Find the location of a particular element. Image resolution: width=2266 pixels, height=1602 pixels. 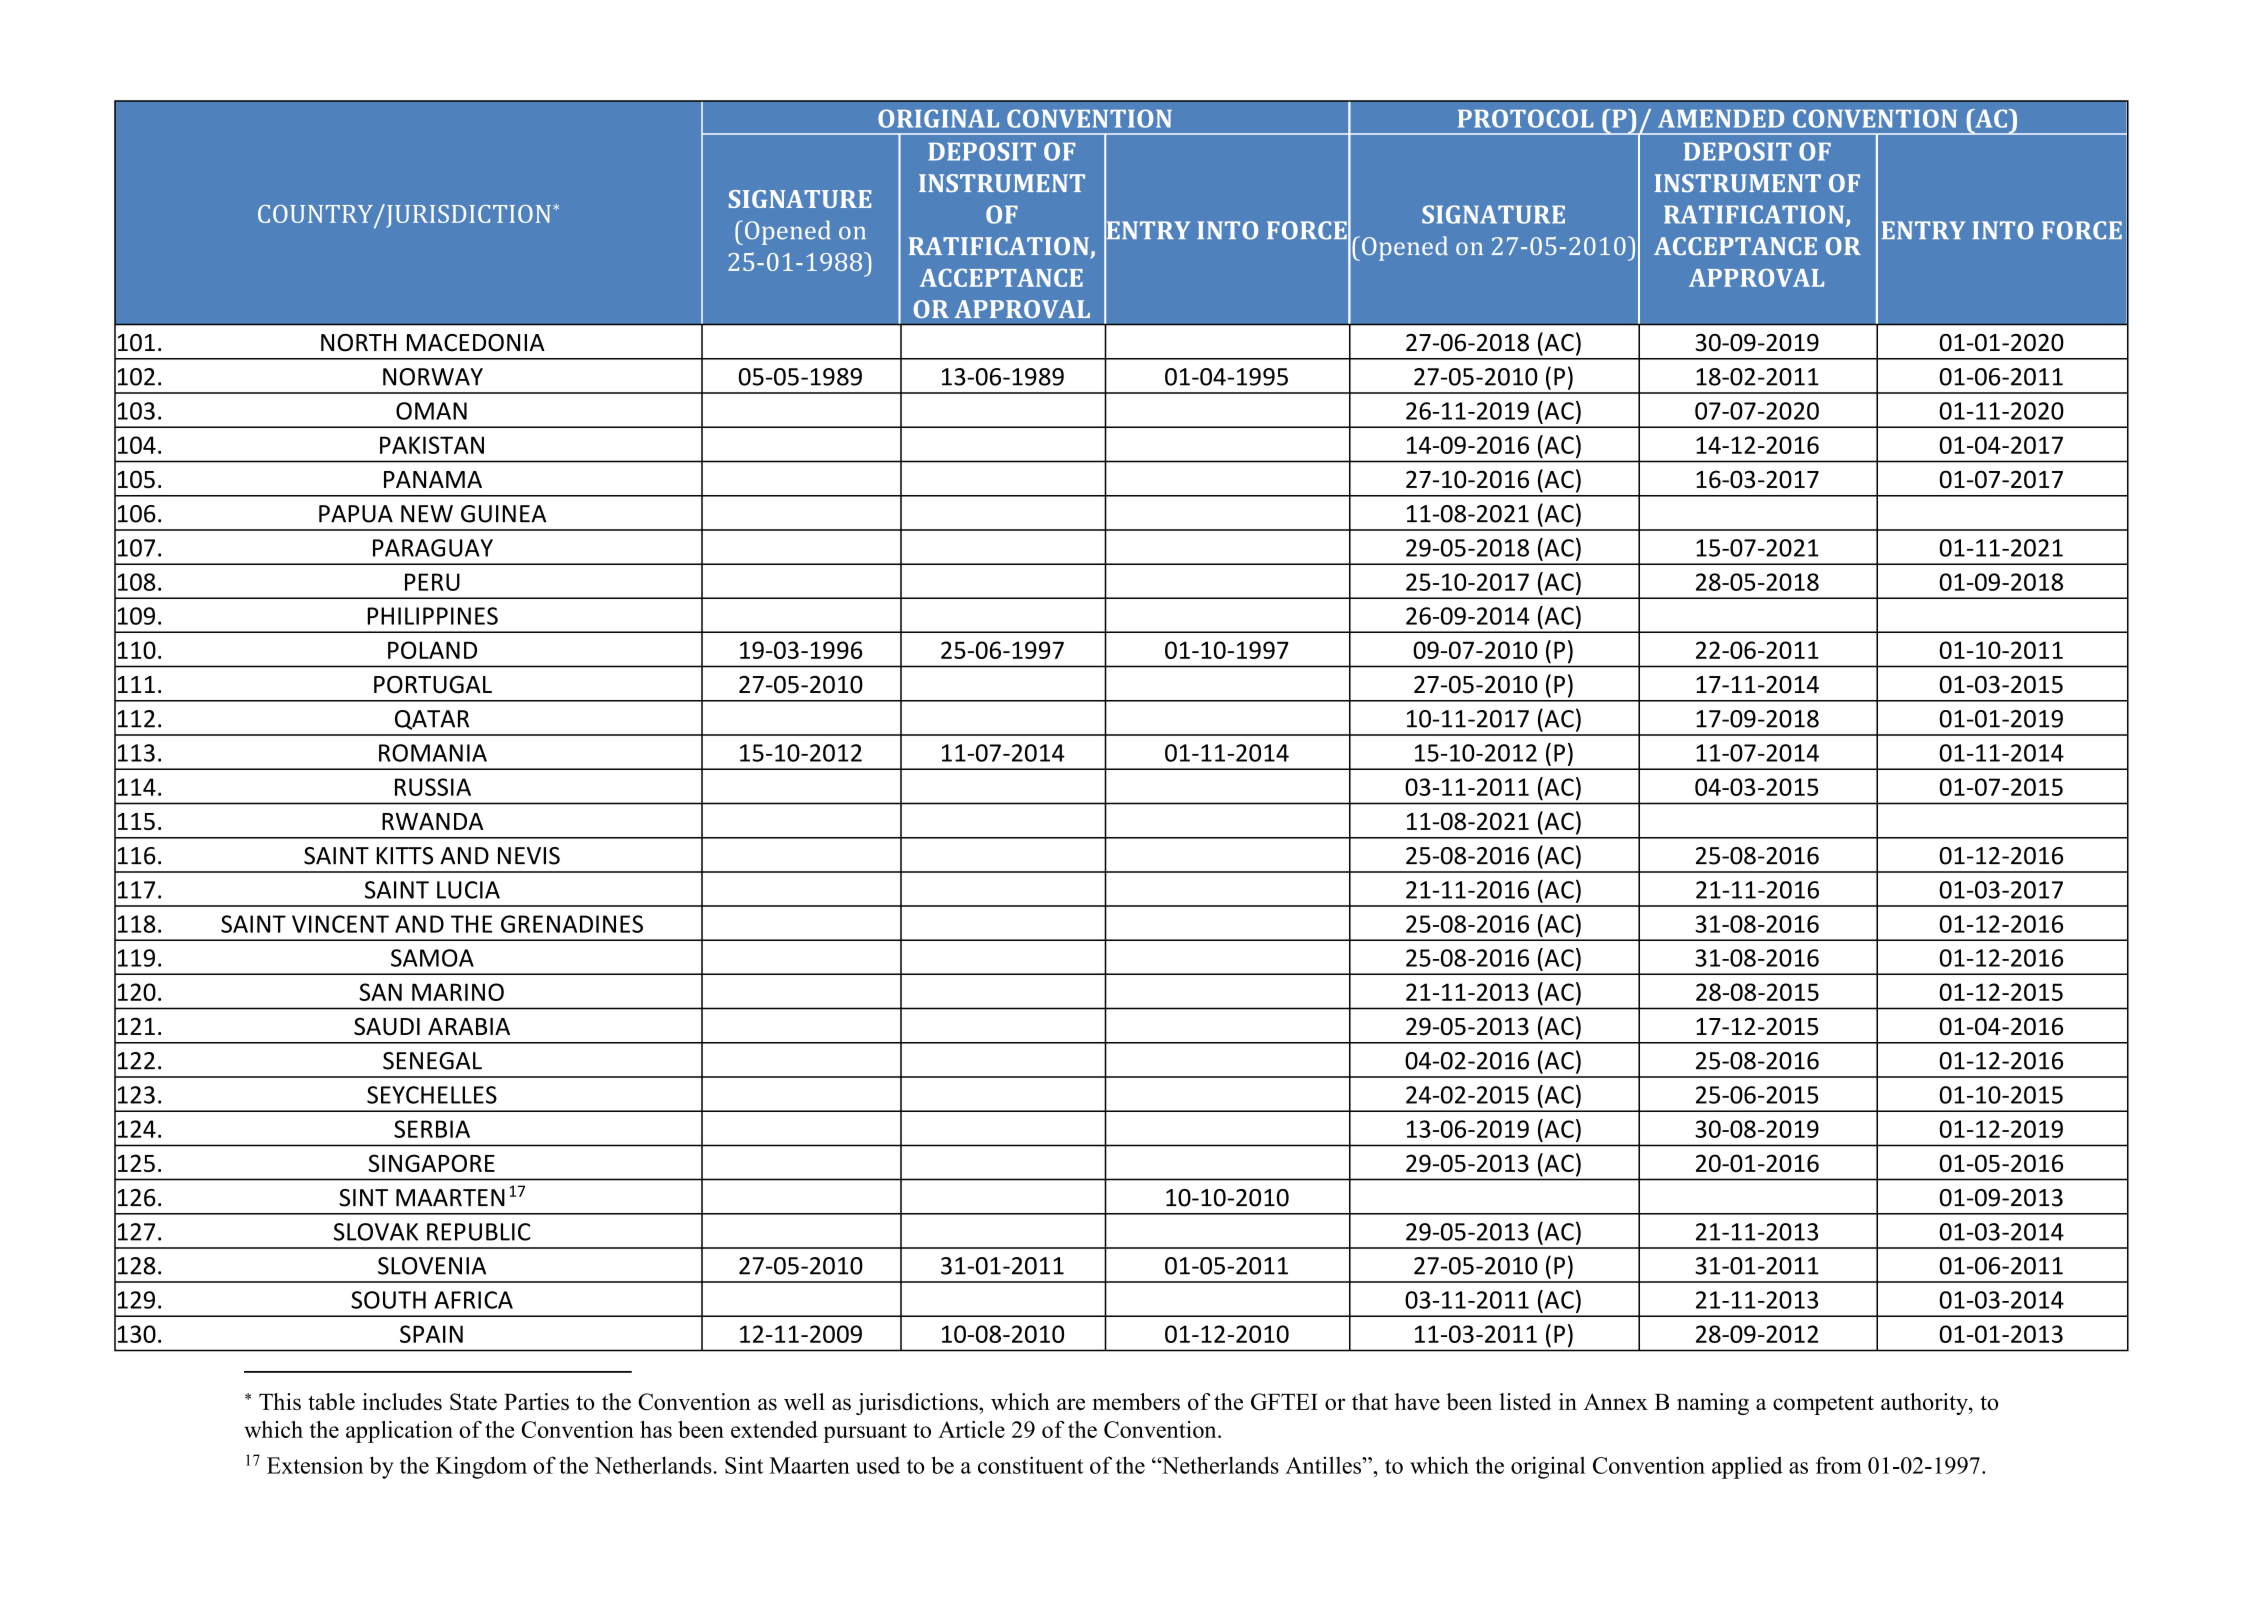

RUSSIA is located at coordinates (433, 787).
